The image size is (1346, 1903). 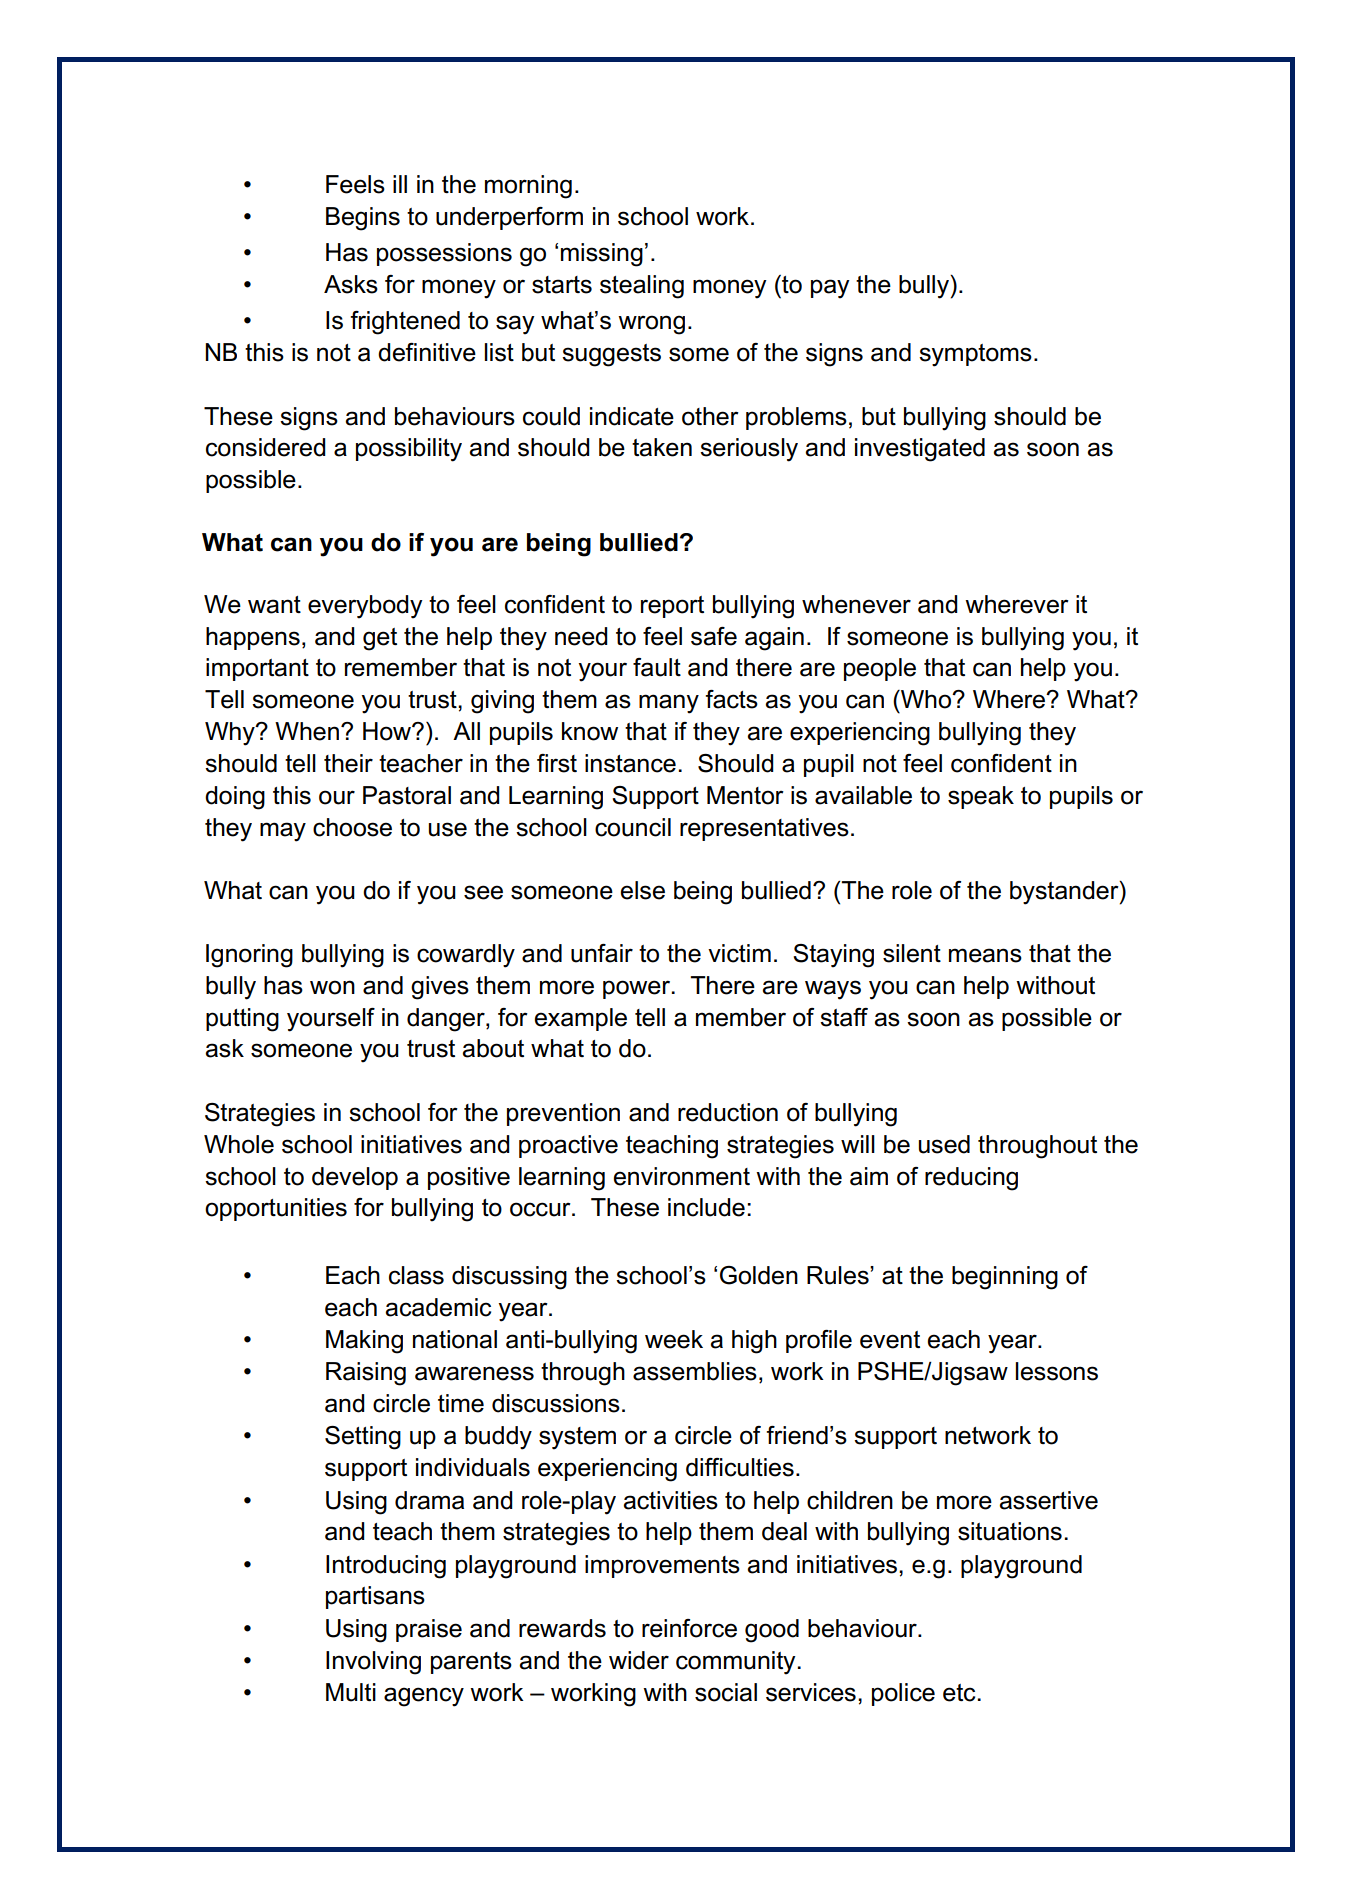 What do you see at coordinates (363, 219) in the screenshot?
I see `Begins` at bounding box center [363, 219].
